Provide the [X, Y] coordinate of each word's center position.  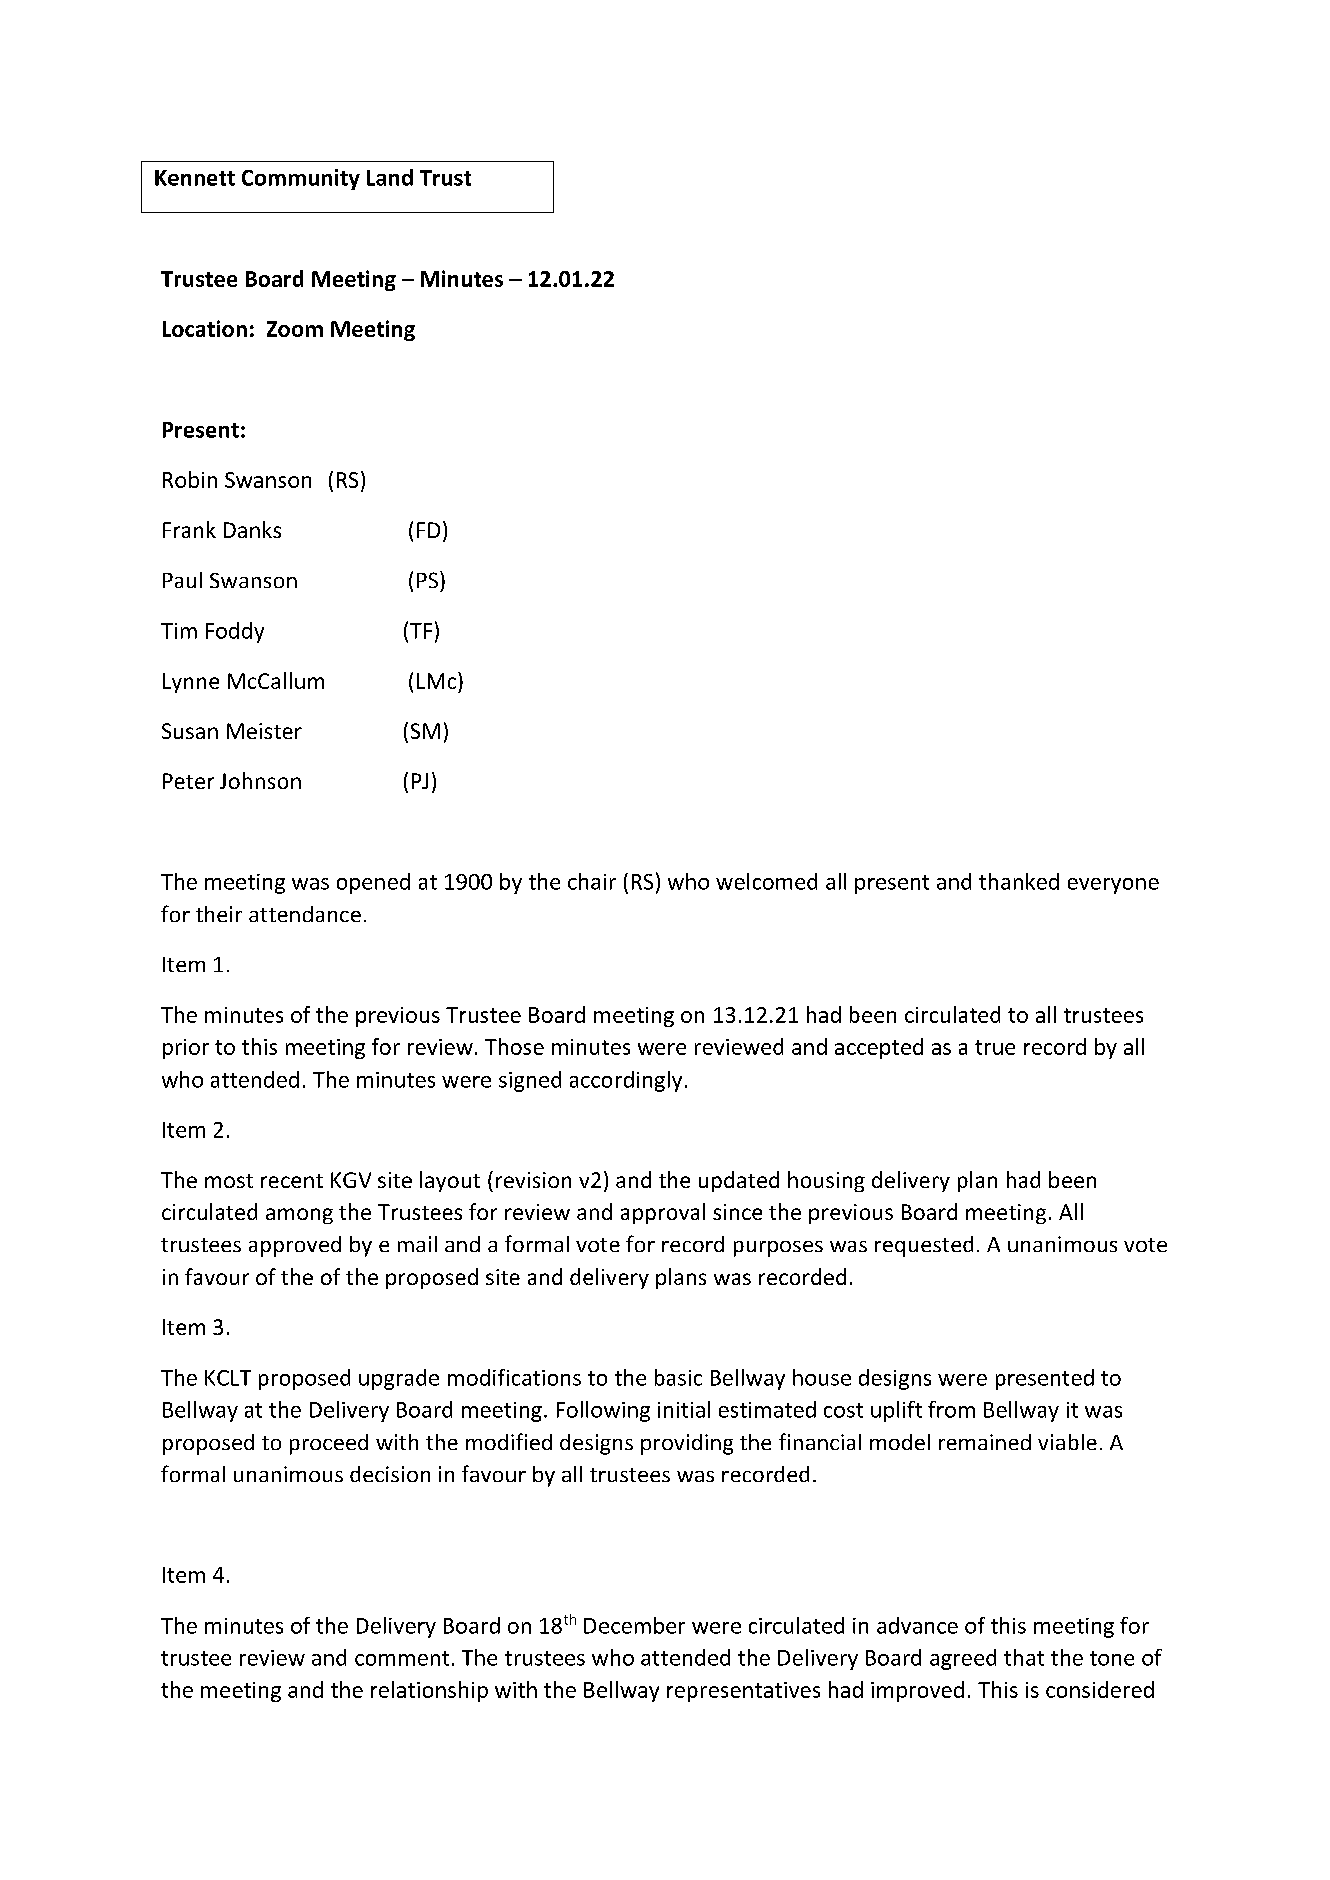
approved [295, 1246]
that [1024, 1657]
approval [663, 1213]
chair [592, 881]
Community [301, 179]
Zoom [295, 329]
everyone [1113, 886]
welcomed [766, 881]
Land [390, 177]
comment [402, 1658]
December [634, 1625]
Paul [182, 580]
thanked [1019, 881]
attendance [305, 914]
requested [924, 1246]
